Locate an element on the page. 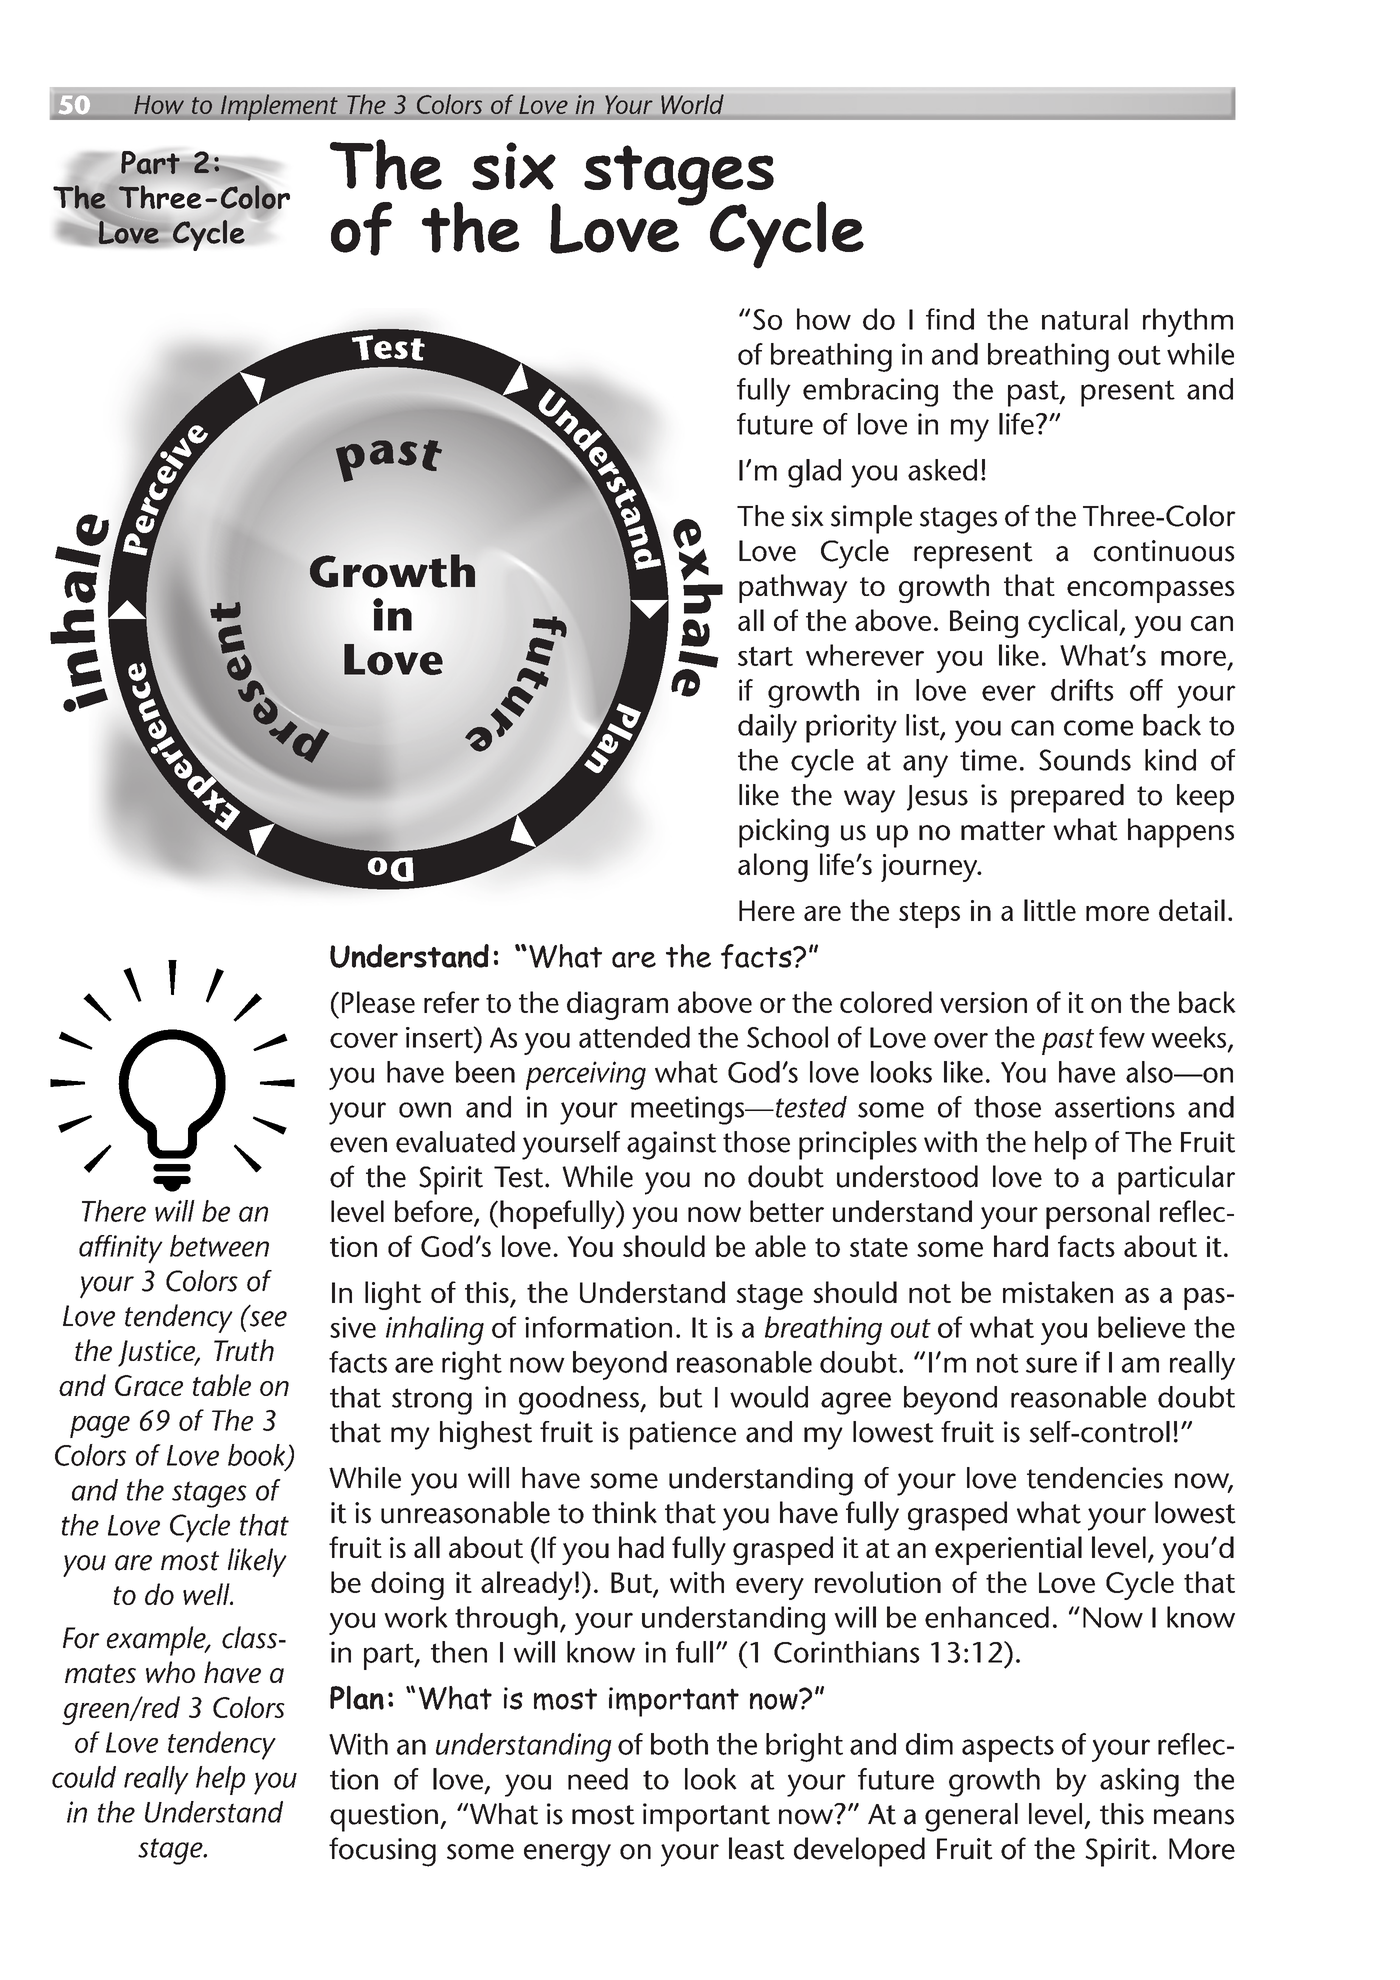 The height and width of the image is (1980, 1400). natural is located at coordinates (1085, 319).
